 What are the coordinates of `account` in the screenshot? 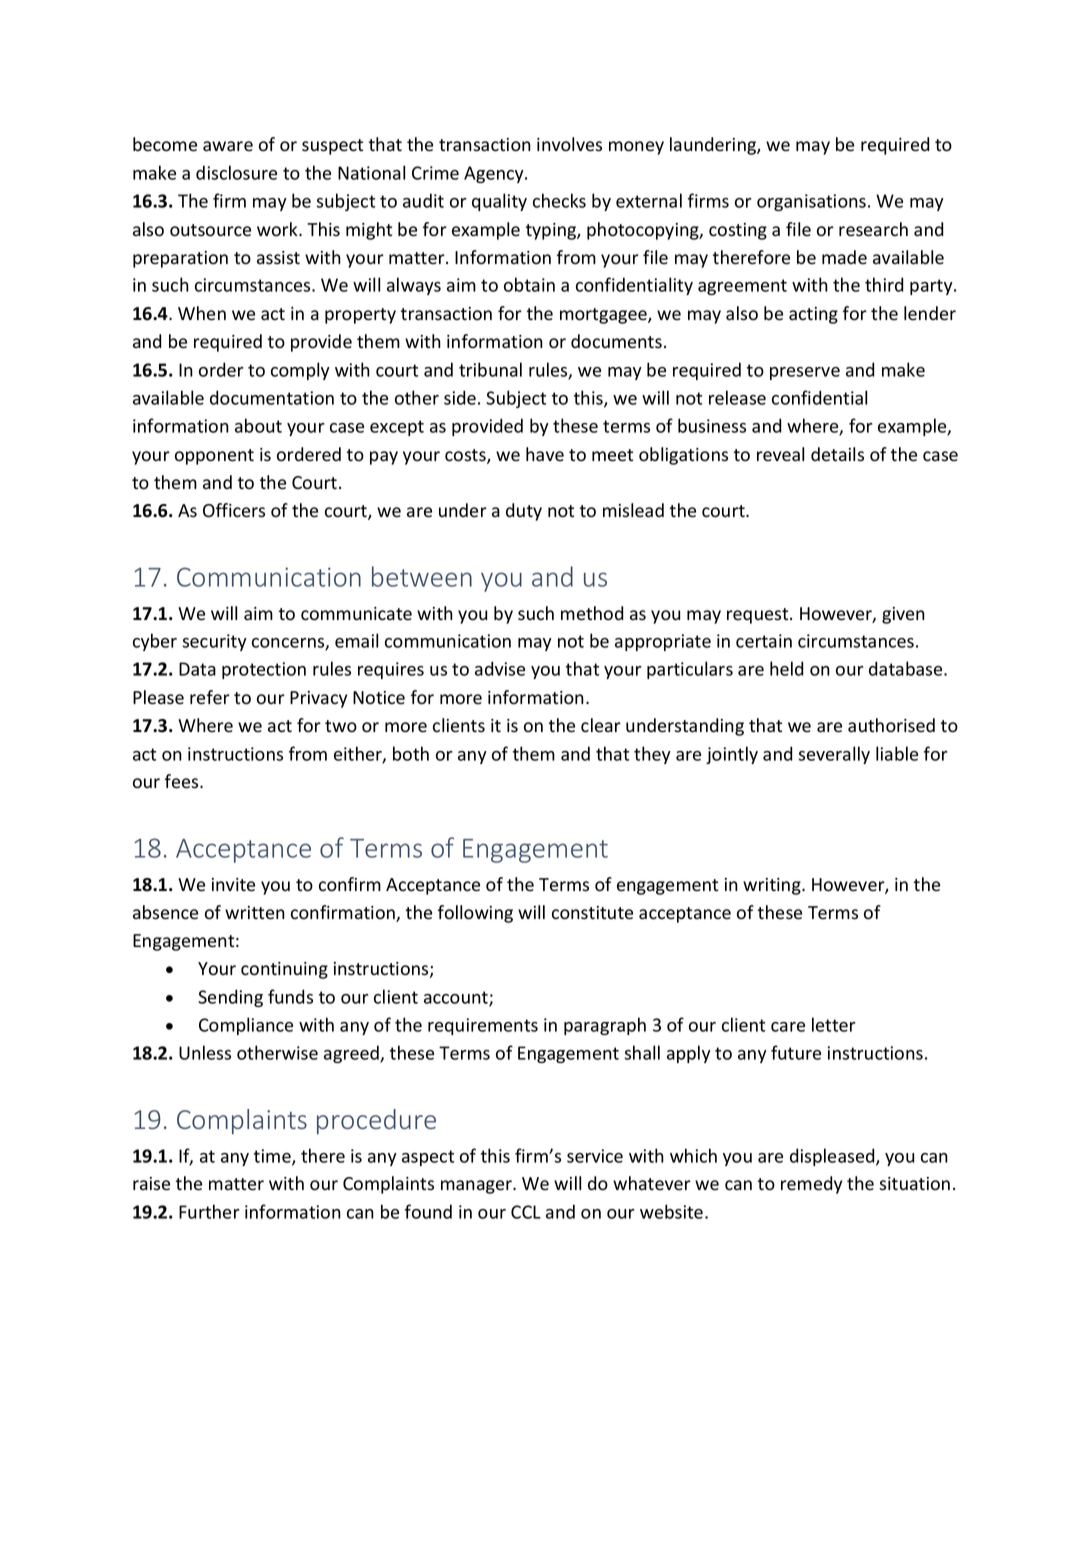 It's located at (457, 998).
